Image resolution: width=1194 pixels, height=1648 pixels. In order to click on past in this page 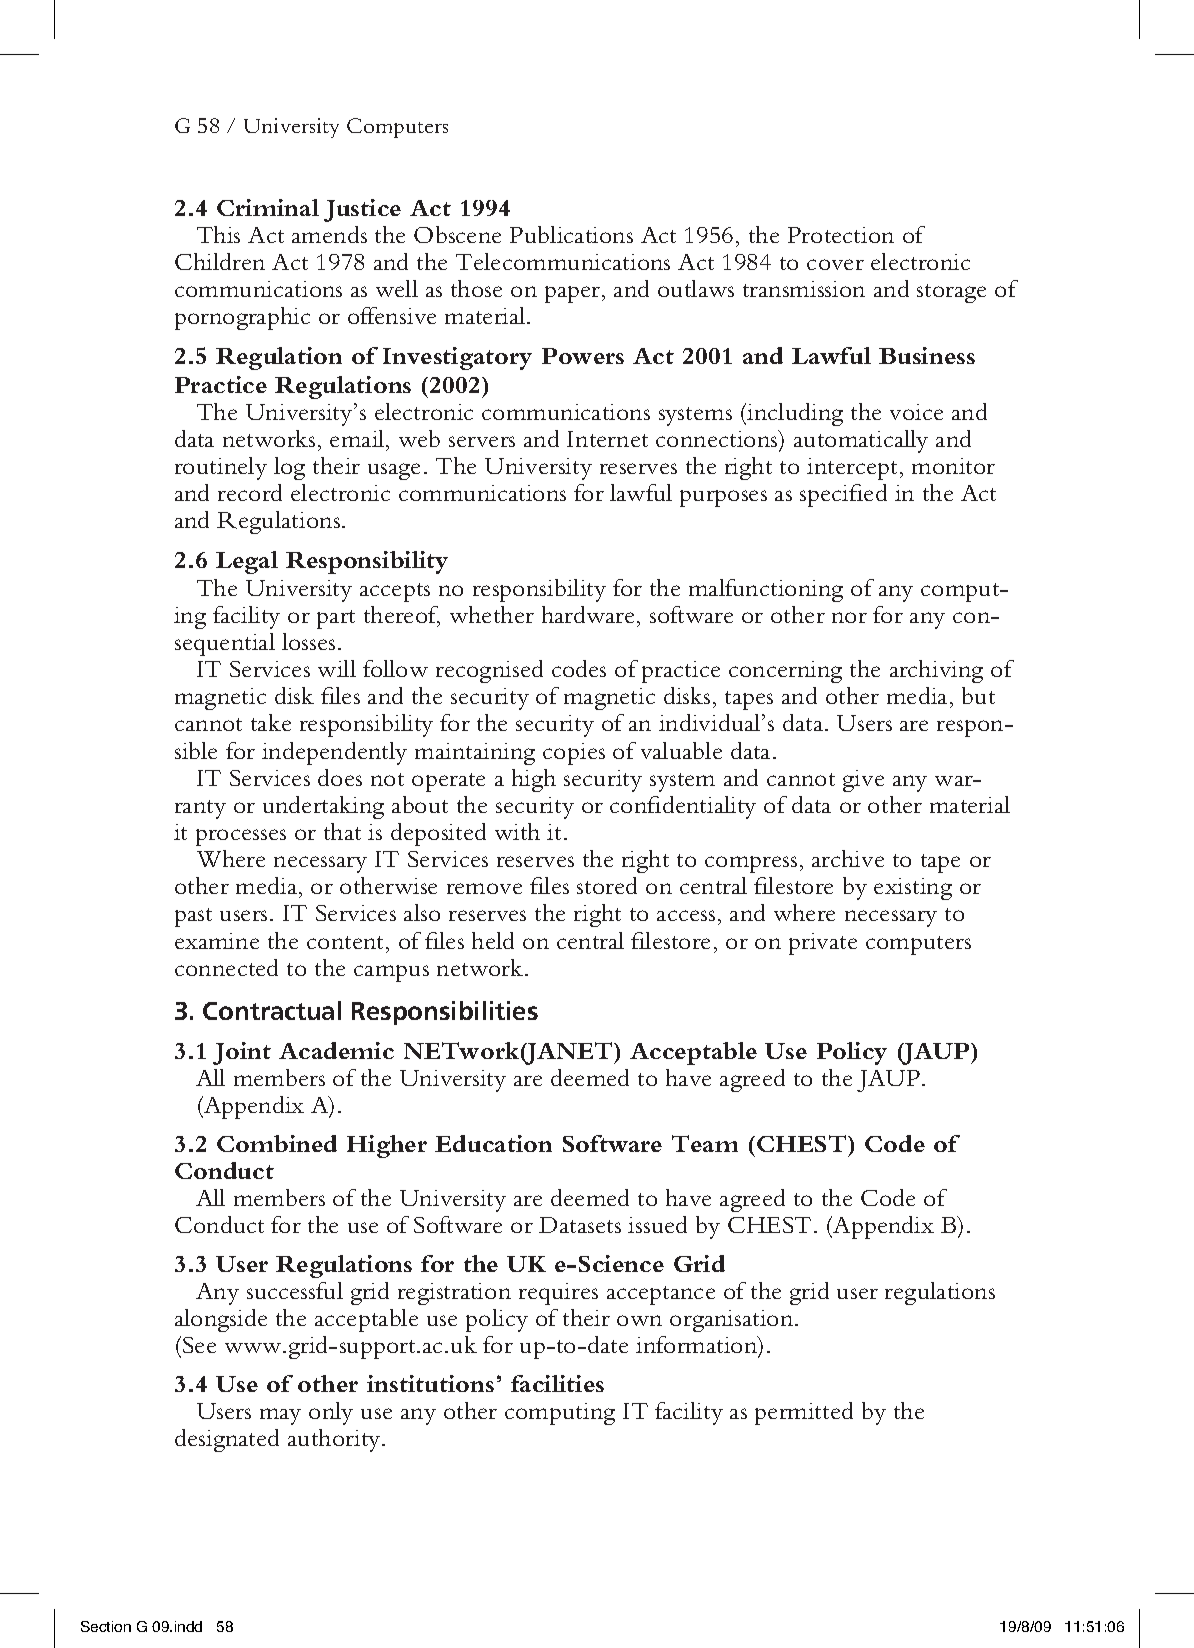, I will do `click(193, 917)`.
